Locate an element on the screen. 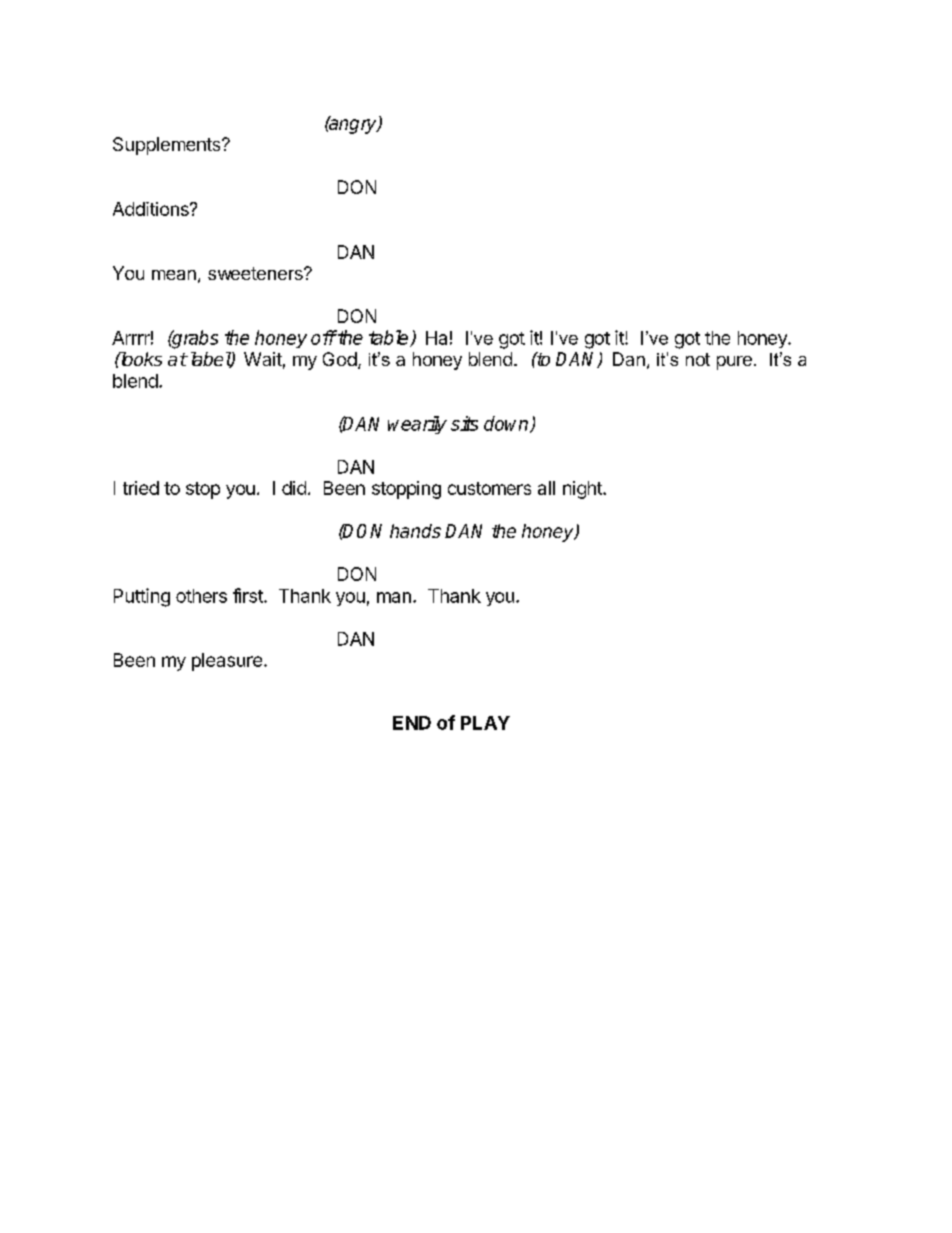  Supplements is located at coordinates (168, 146).
